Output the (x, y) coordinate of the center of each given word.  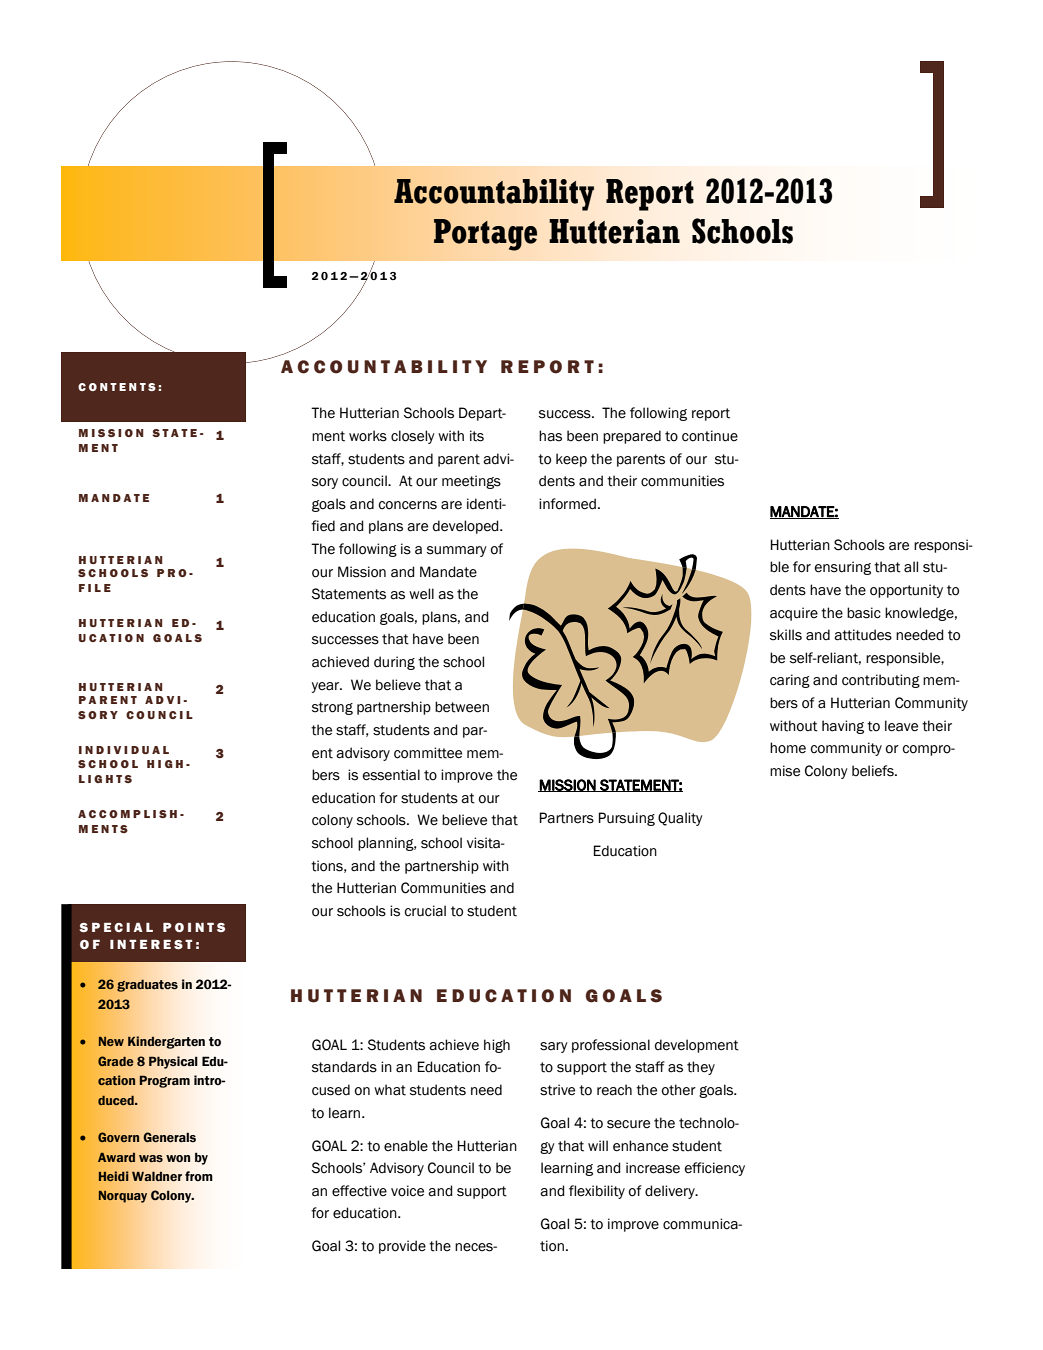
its (477, 436)
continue (710, 436)
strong (332, 708)
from (199, 1176)
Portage (485, 235)
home (788, 748)
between (462, 707)
